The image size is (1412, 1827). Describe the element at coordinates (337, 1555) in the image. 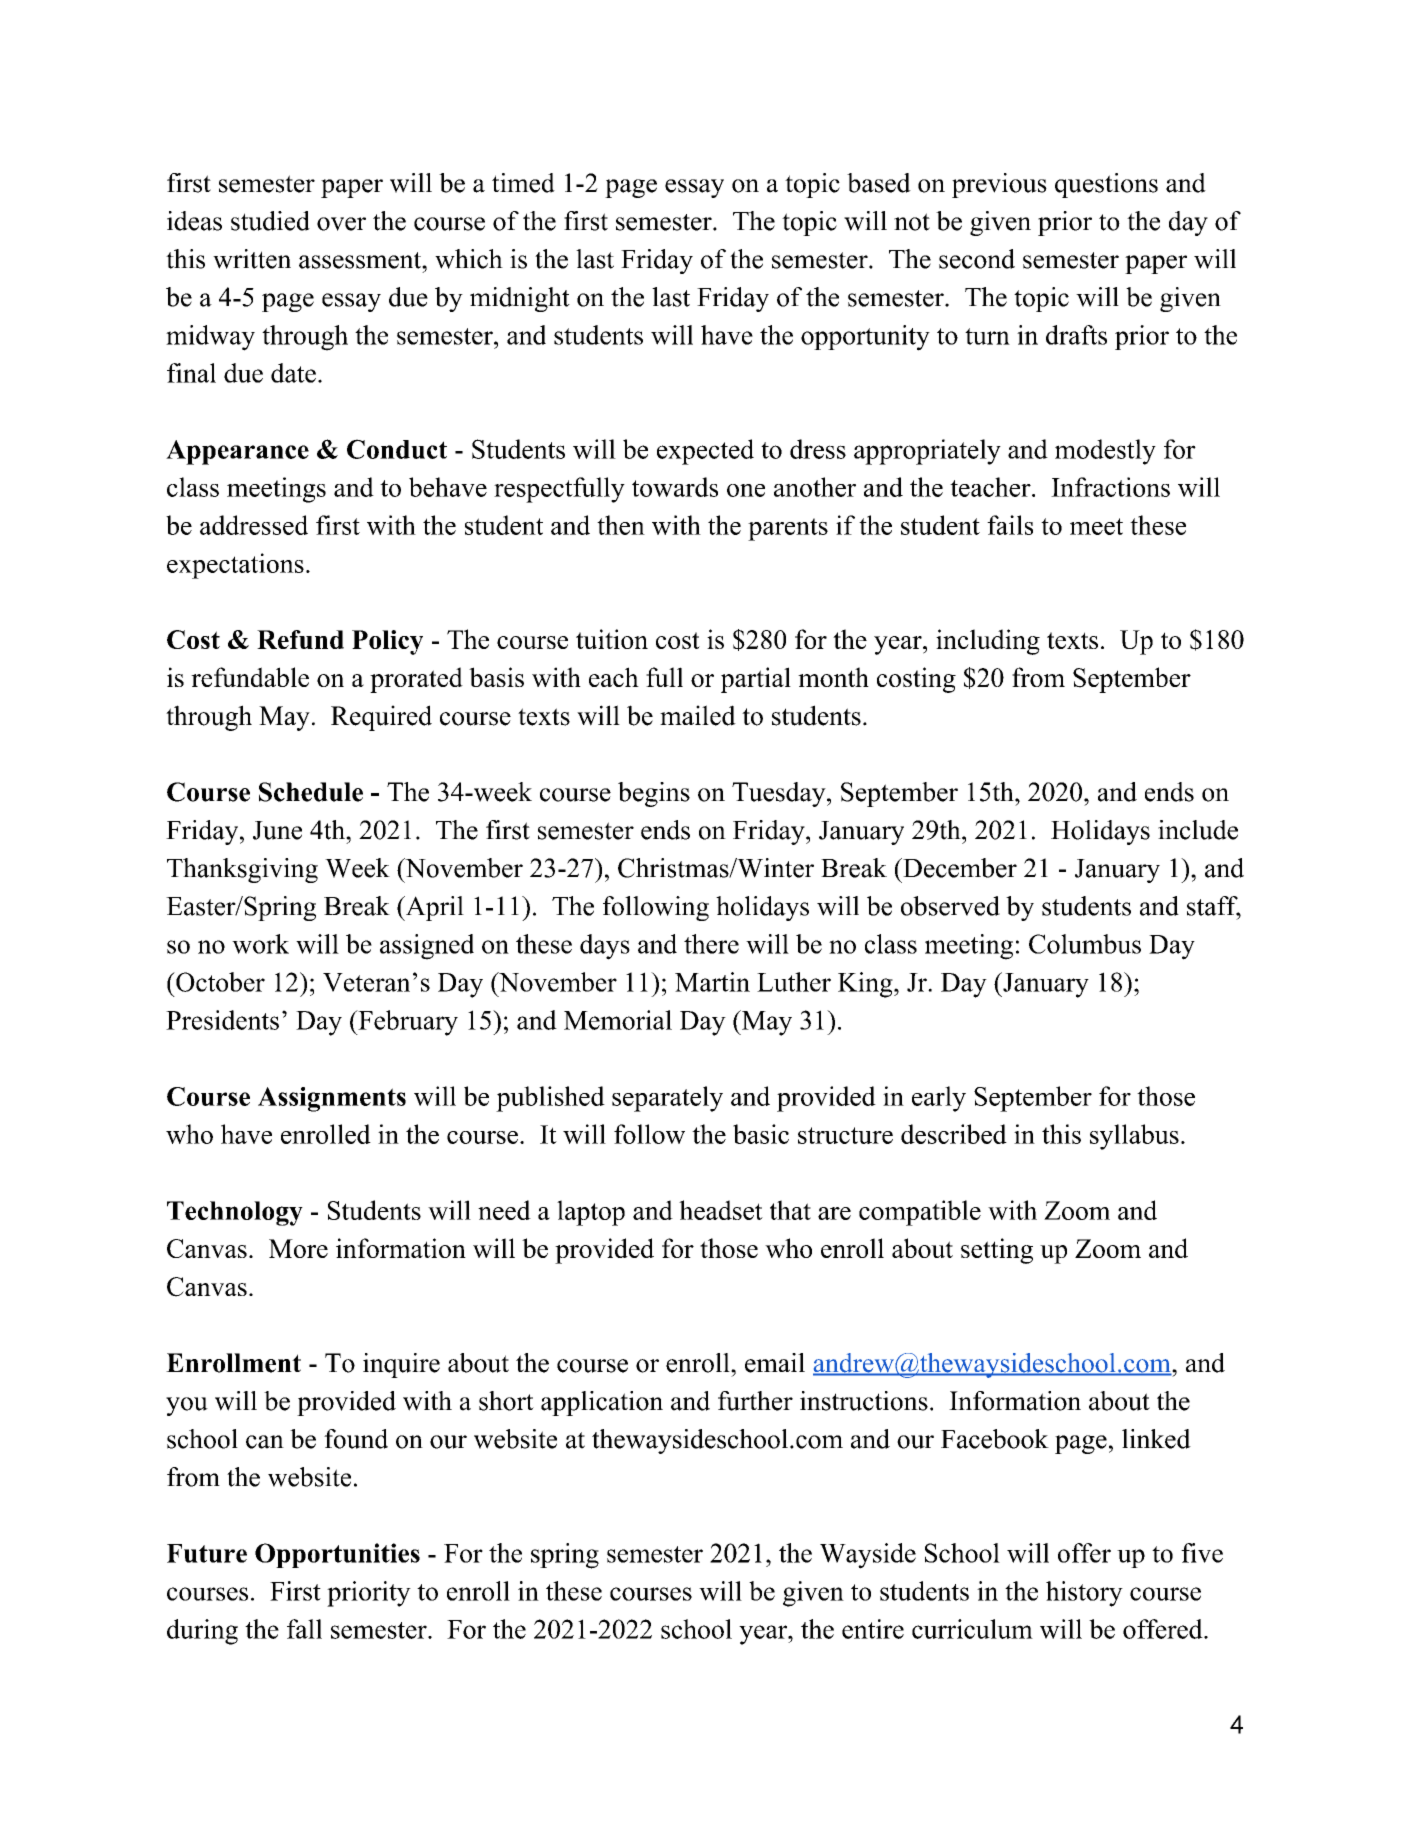

I see `Opportunities` at that location.
